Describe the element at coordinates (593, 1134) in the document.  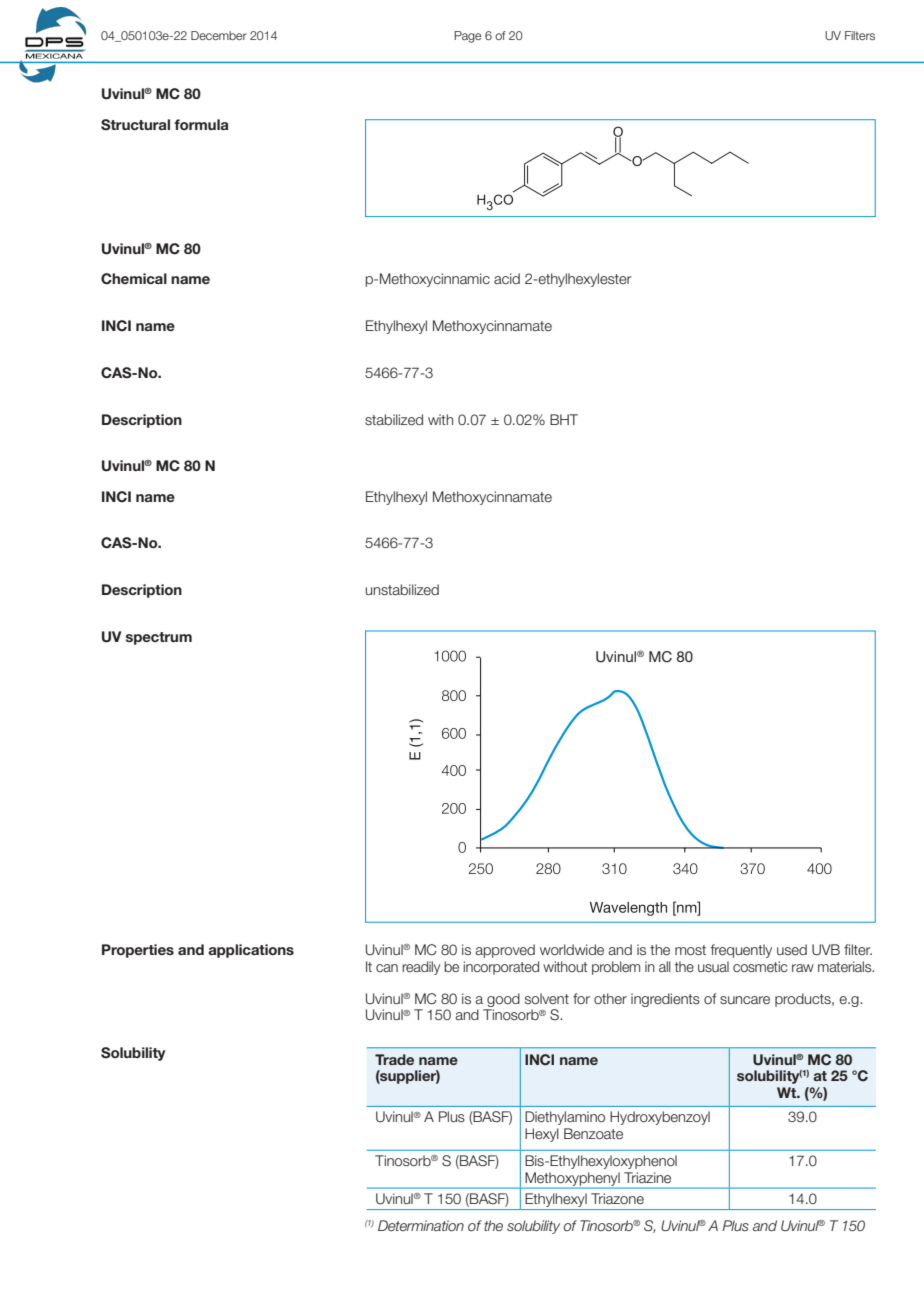
I see `Benzoate` at that location.
